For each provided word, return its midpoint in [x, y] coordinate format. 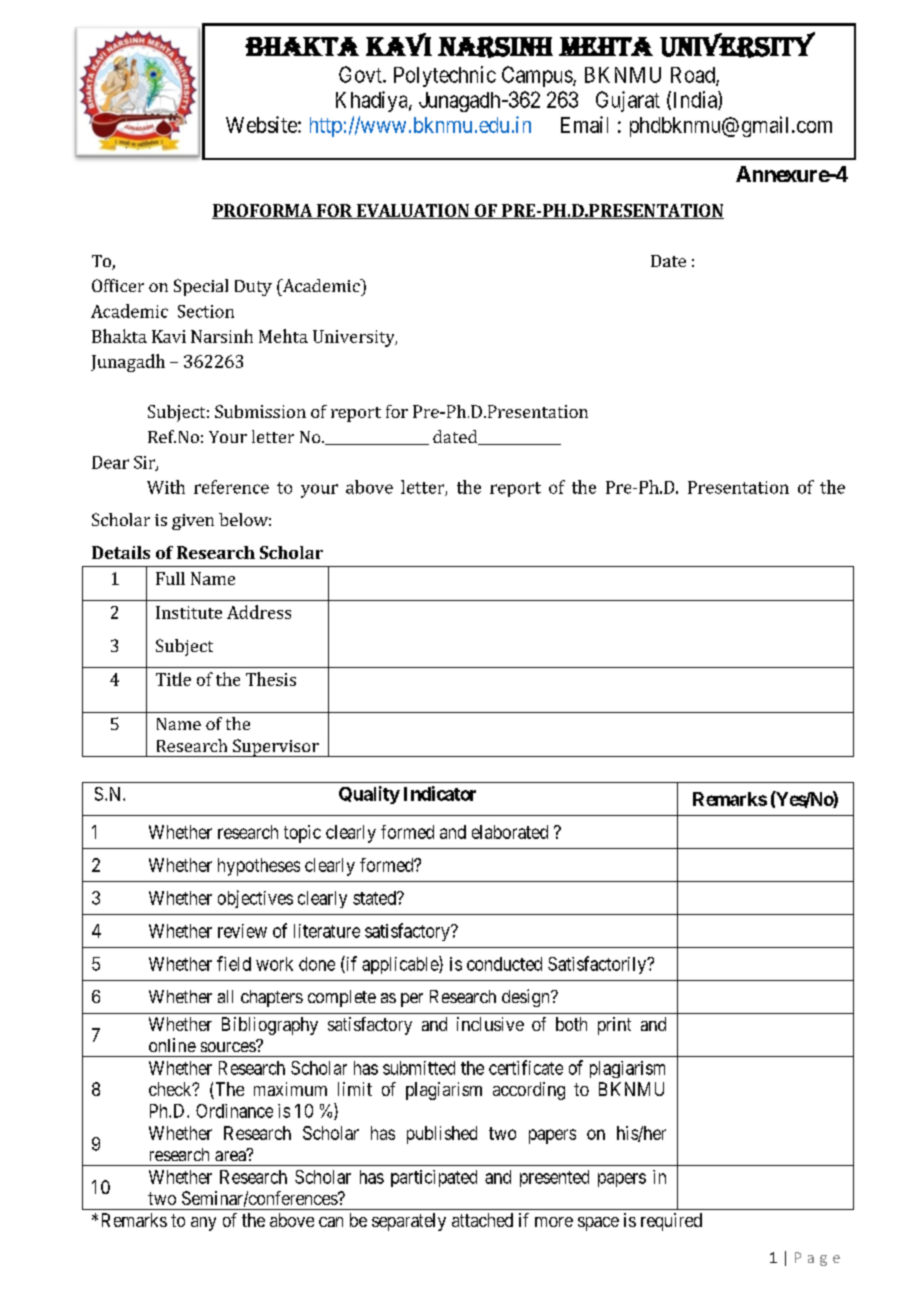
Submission [260, 411]
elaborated [510, 832]
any [203, 1224]
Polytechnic [445, 76]
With [166, 487]
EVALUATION [412, 211]
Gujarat [628, 101]
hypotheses [259, 867]
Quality [369, 795]
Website [262, 124]
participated [434, 1178]
